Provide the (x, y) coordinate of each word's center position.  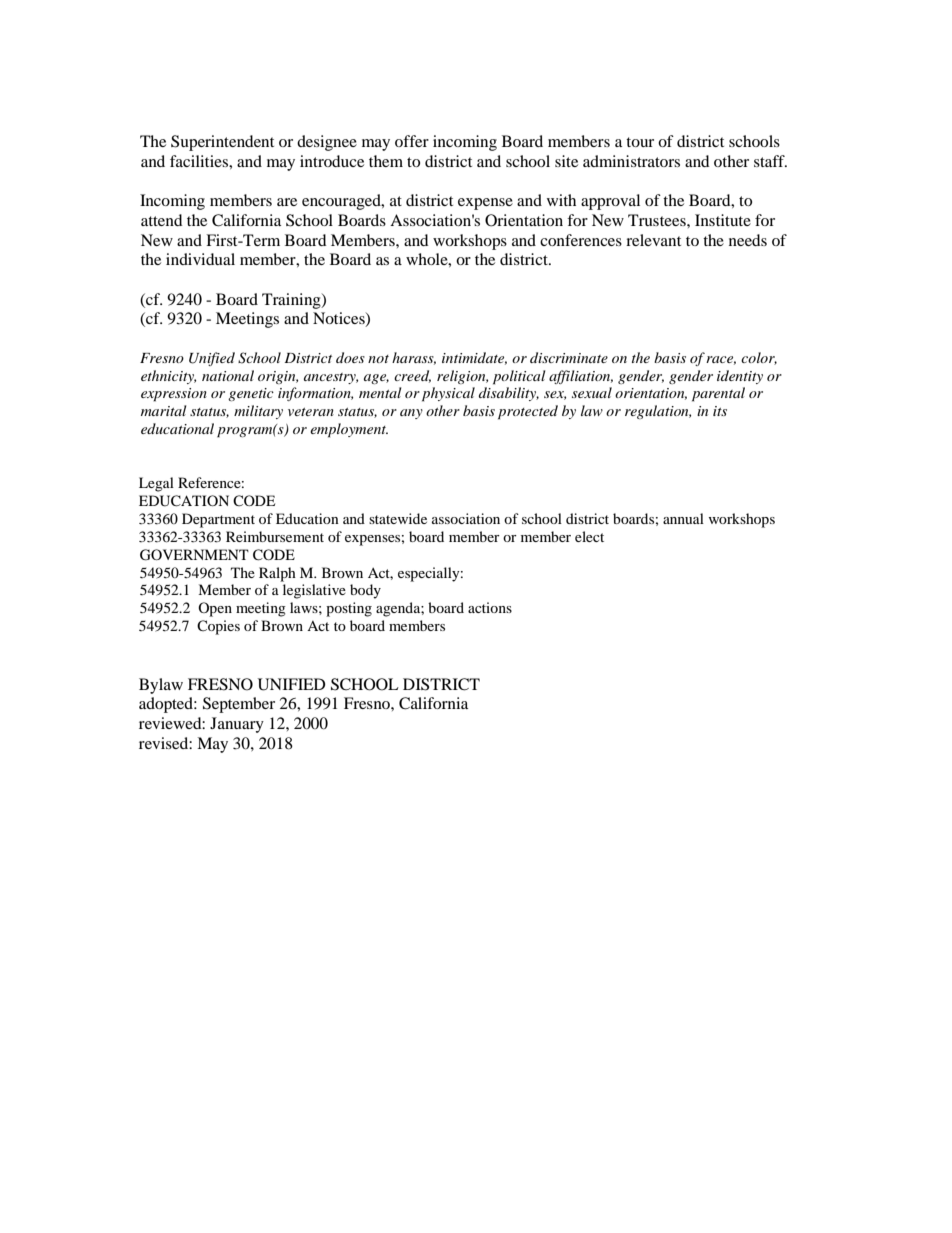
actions (490, 607)
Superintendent (222, 143)
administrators (631, 161)
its (720, 411)
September (239, 705)
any (411, 414)
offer (412, 141)
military (258, 412)
